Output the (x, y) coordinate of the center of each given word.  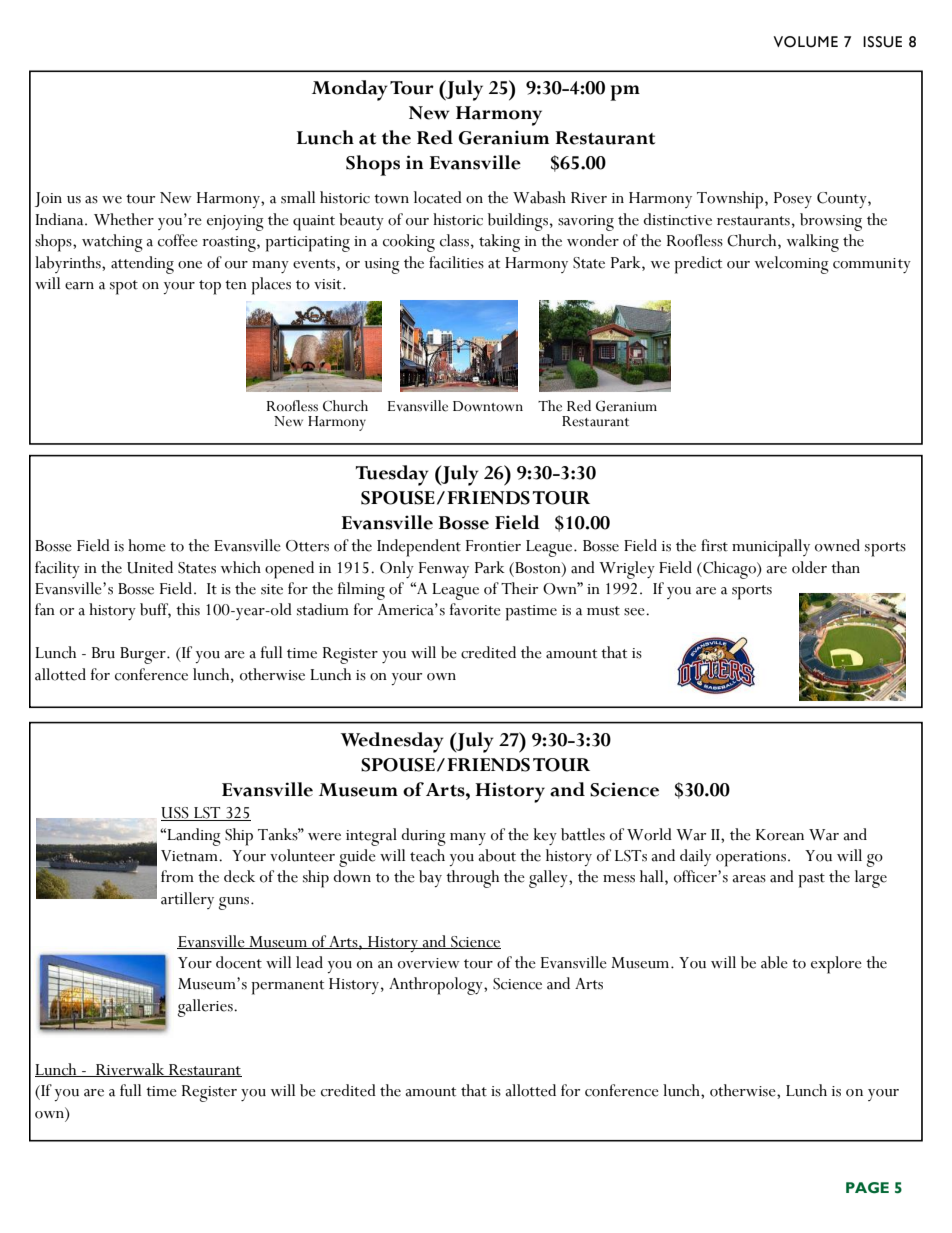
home (147, 545)
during (423, 837)
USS (176, 814)
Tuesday (392, 475)
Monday (350, 90)
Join (48, 199)
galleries (206, 1008)
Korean (780, 835)
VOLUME (805, 42)
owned (837, 545)
